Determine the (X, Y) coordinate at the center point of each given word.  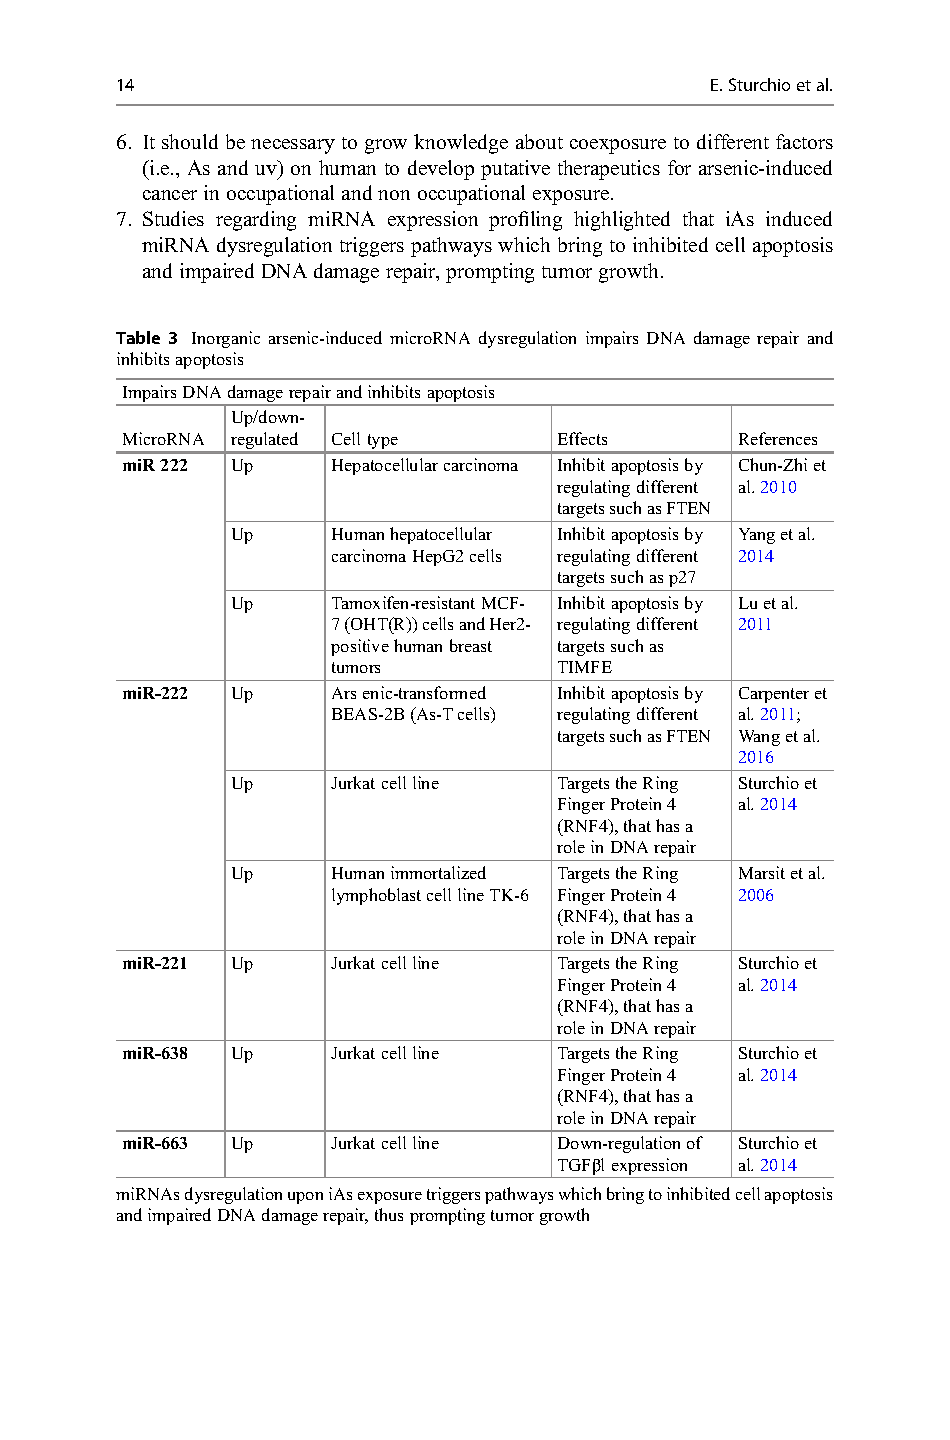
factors (804, 141)
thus (389, 1214)
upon (305, 1198)
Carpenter (774, 695)
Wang (759, 738)
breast (471, 645)
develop (441, 170)
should (190, 141)
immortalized (438, 872)
